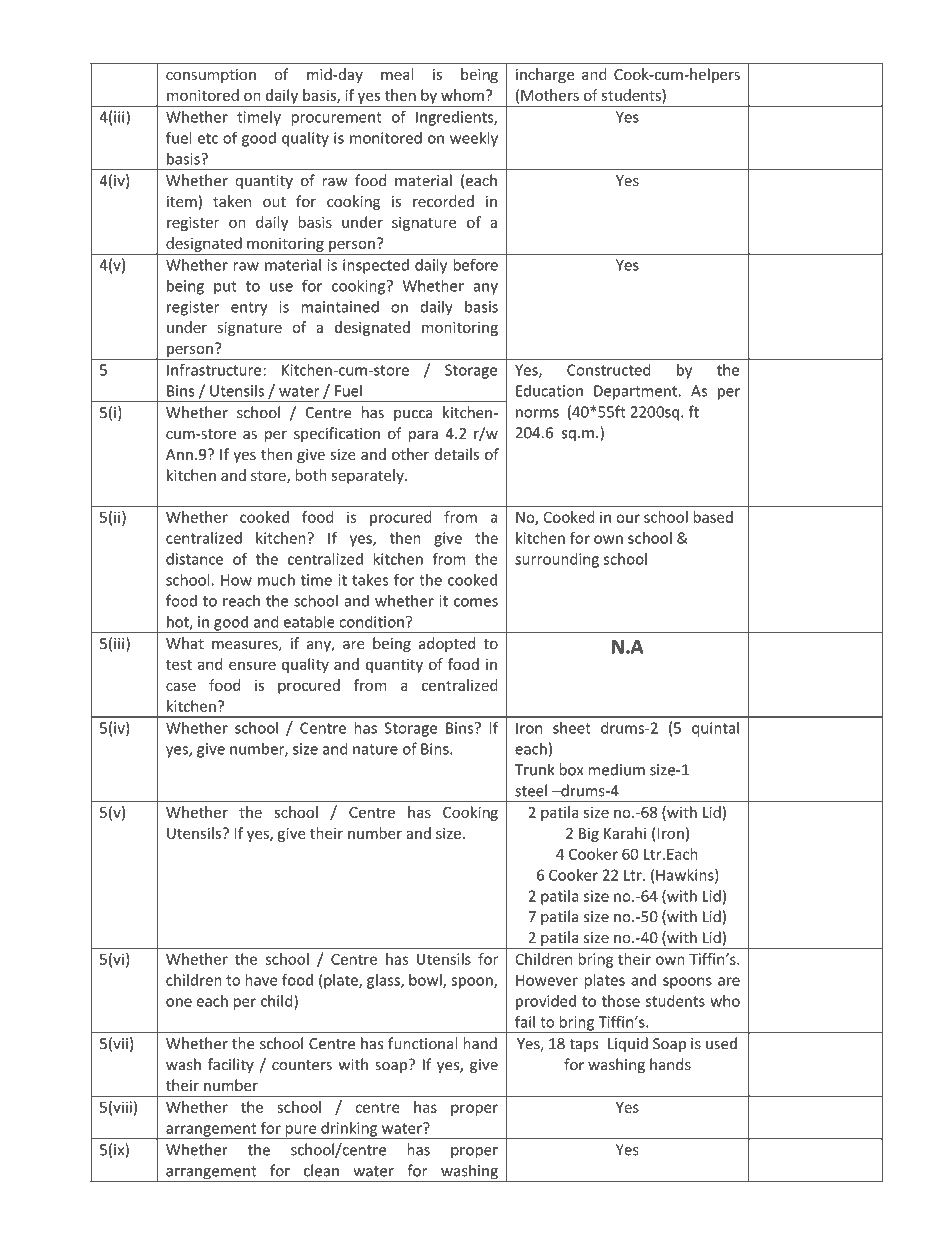  What do you see at coordinates (628, 1044) in the page?
I see `Liquid` at bounding box center [628, 1044].
